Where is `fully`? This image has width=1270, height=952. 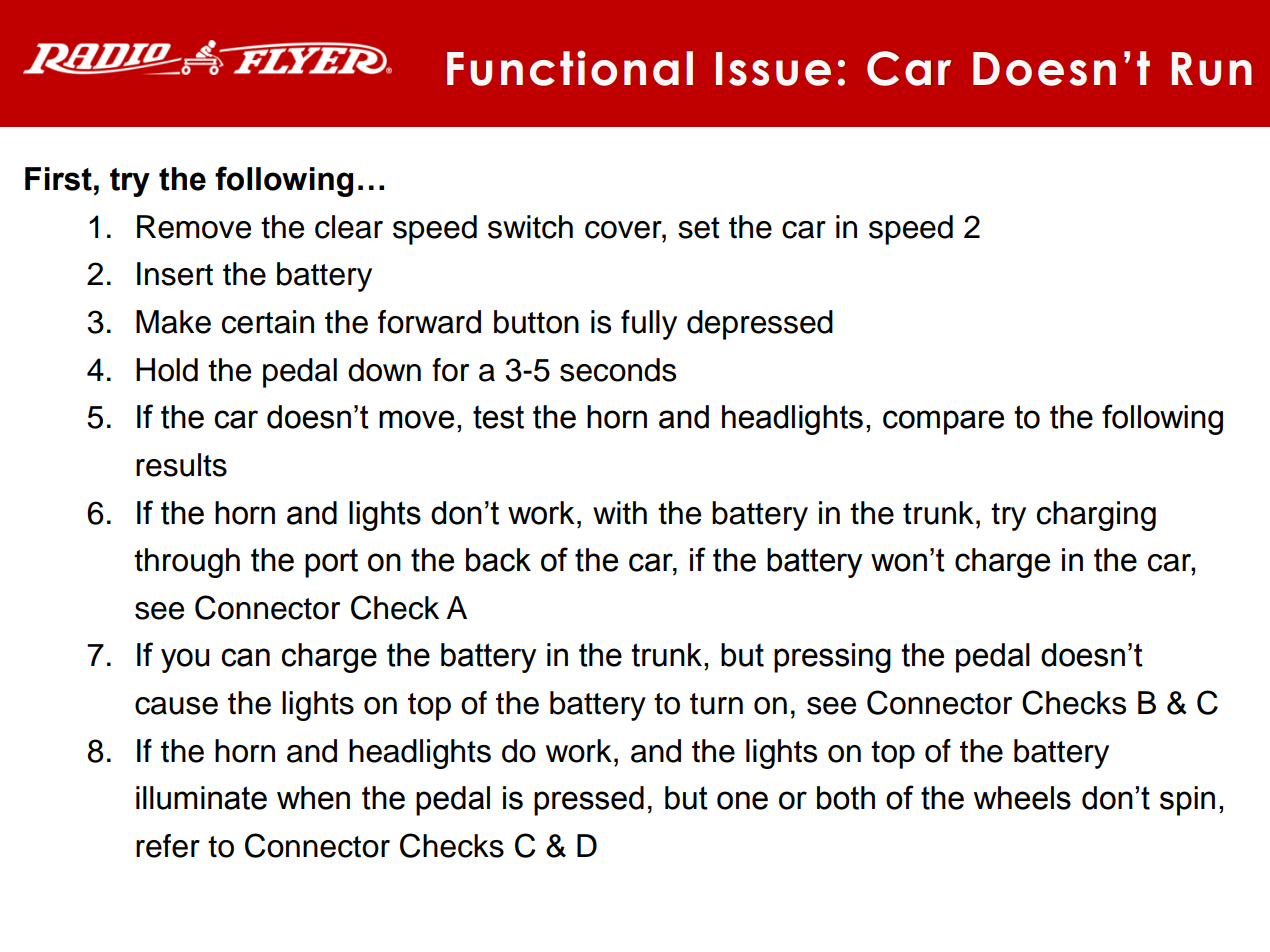 fully is located at coordinates (649, 325).
